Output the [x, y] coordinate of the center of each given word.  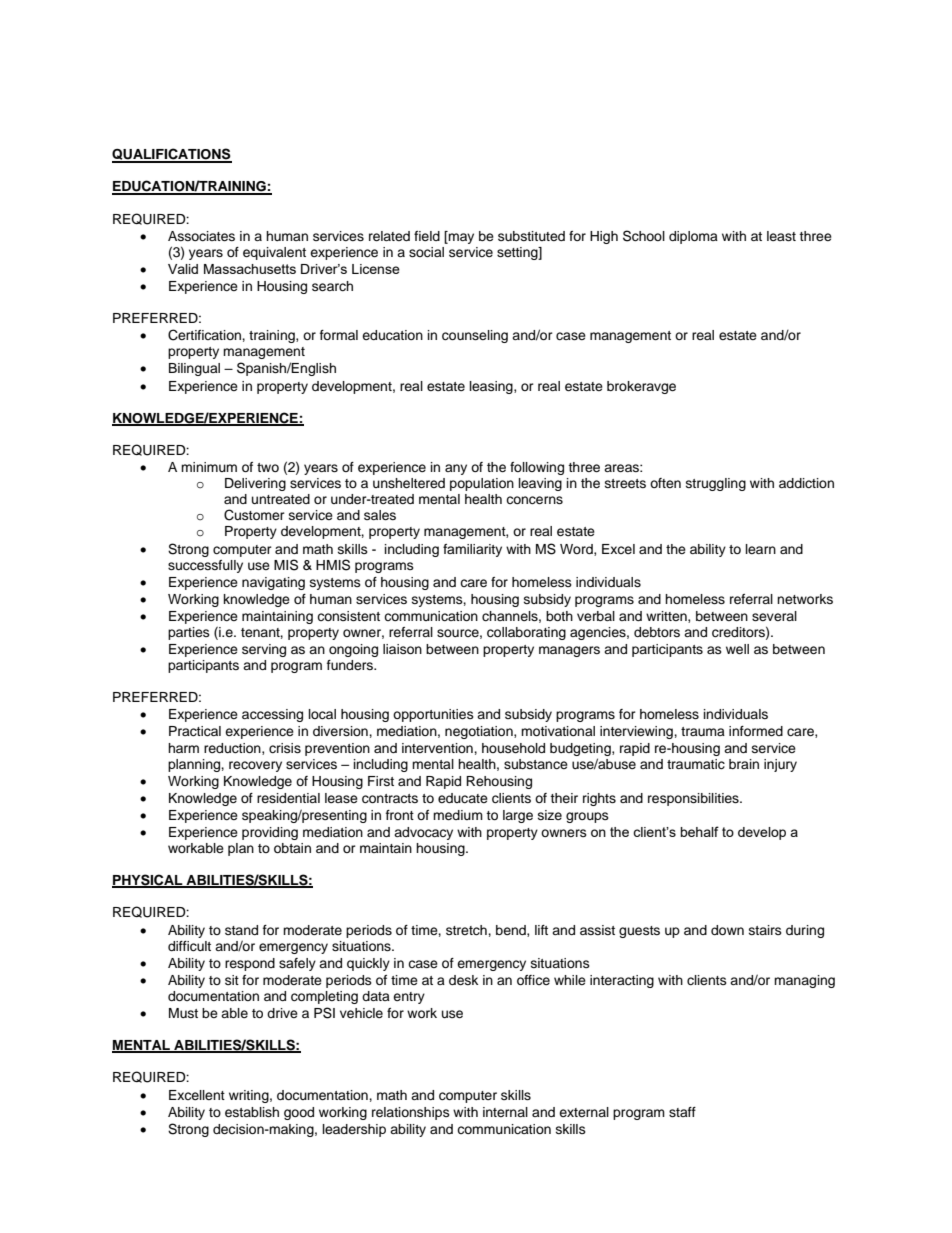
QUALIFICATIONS [172, 155]
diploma [693, 237]
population [482, 484]
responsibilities [694, 799]
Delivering [255, 484]
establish [252, 1112]
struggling [716, 484]
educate [463, 798]
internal [505, 1112]
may [460, 237]
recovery [255, 766]
